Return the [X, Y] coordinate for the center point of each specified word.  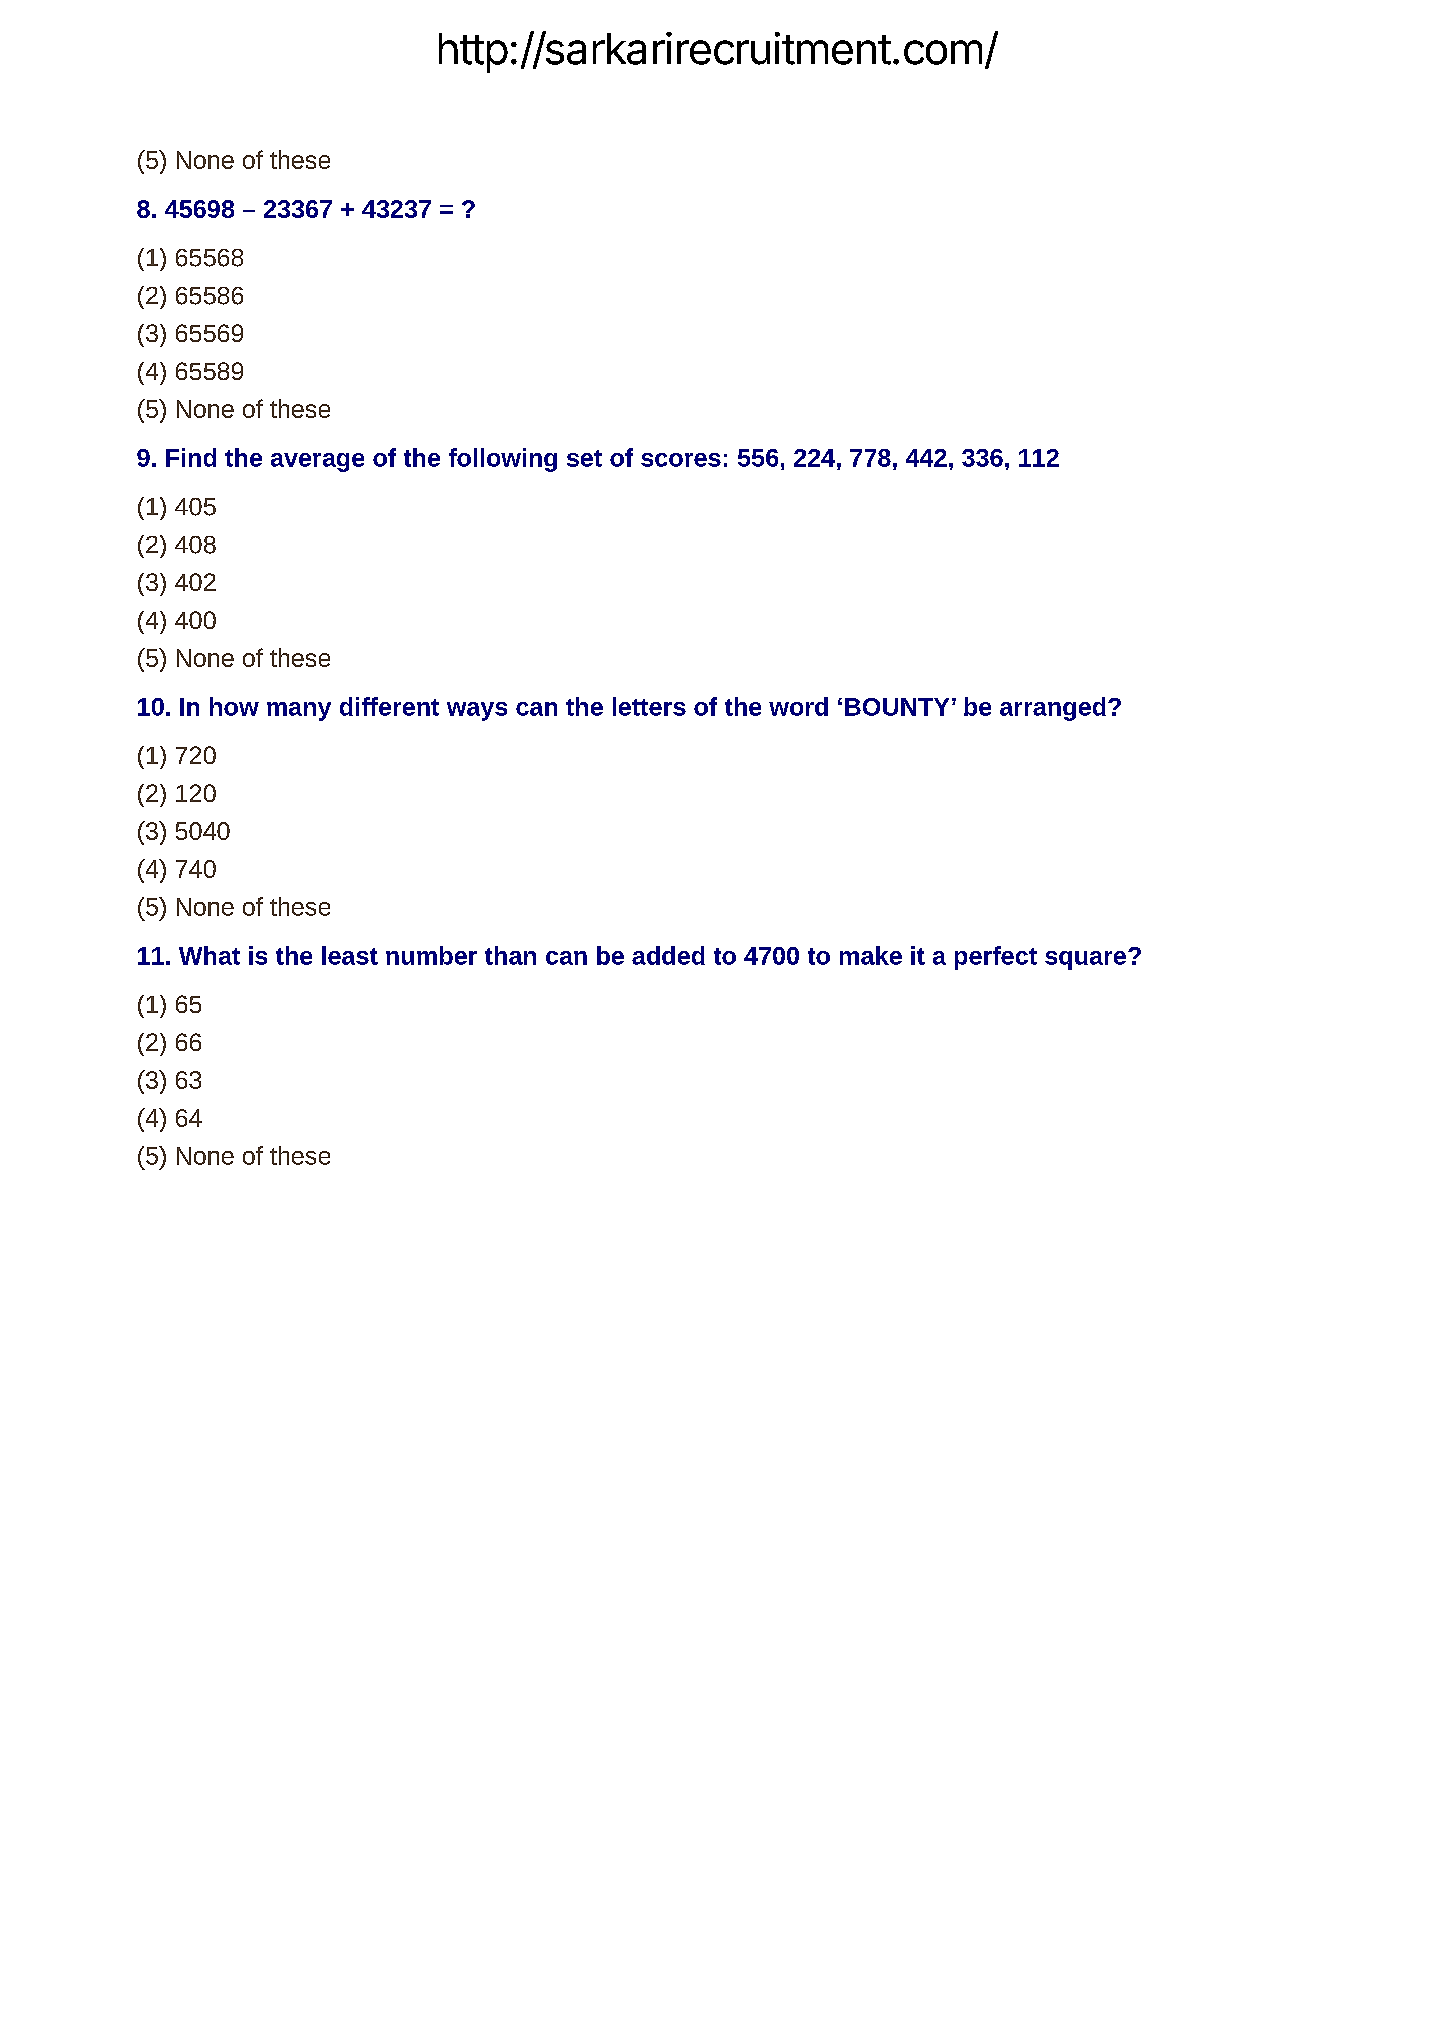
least [350, 955]
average [317, 462]
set [584, 458]
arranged [1053, 709]
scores [681, 460]
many [299, 711]
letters [649, 706]
